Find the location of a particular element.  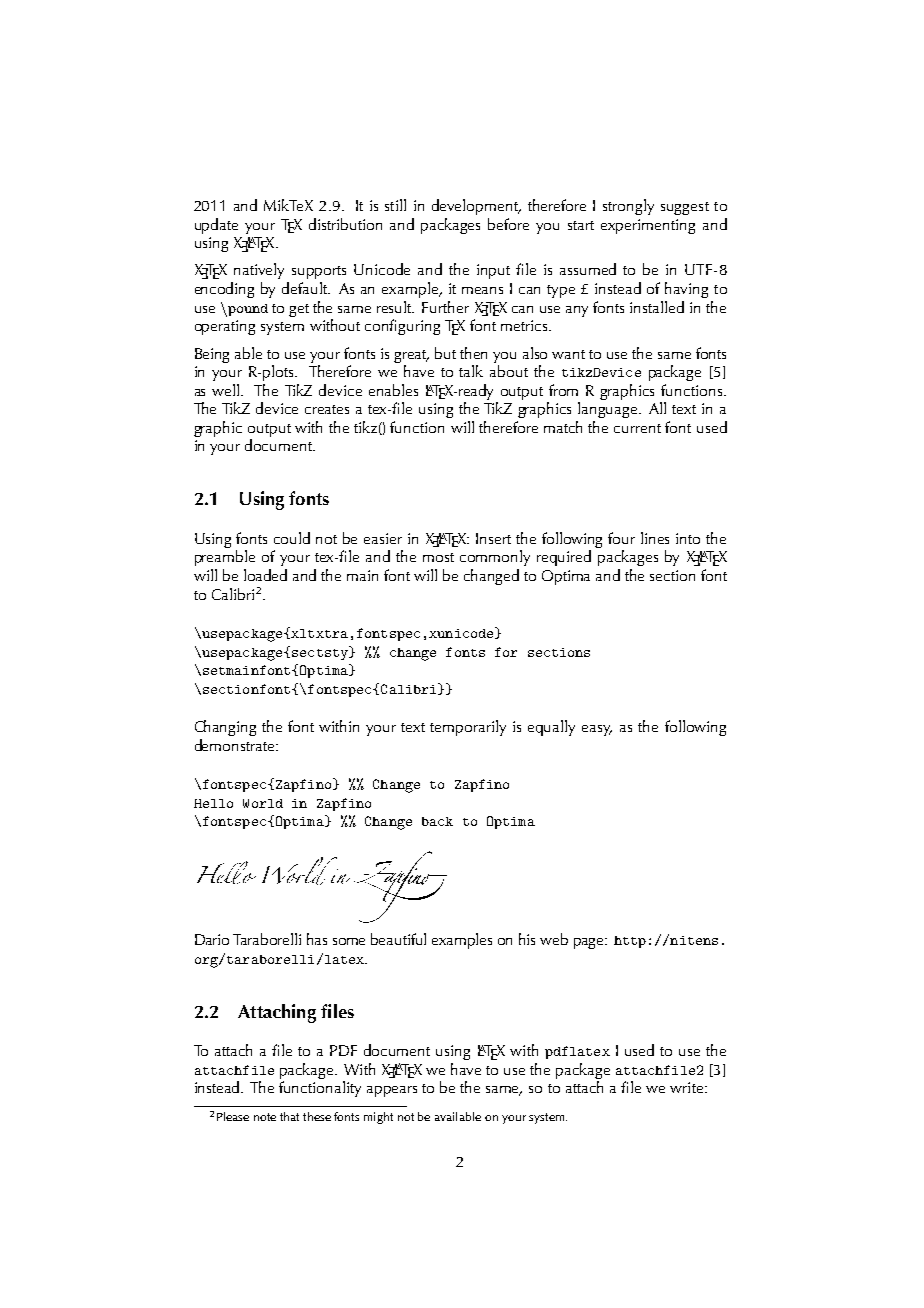

development is located at coordinates (476, 207).
